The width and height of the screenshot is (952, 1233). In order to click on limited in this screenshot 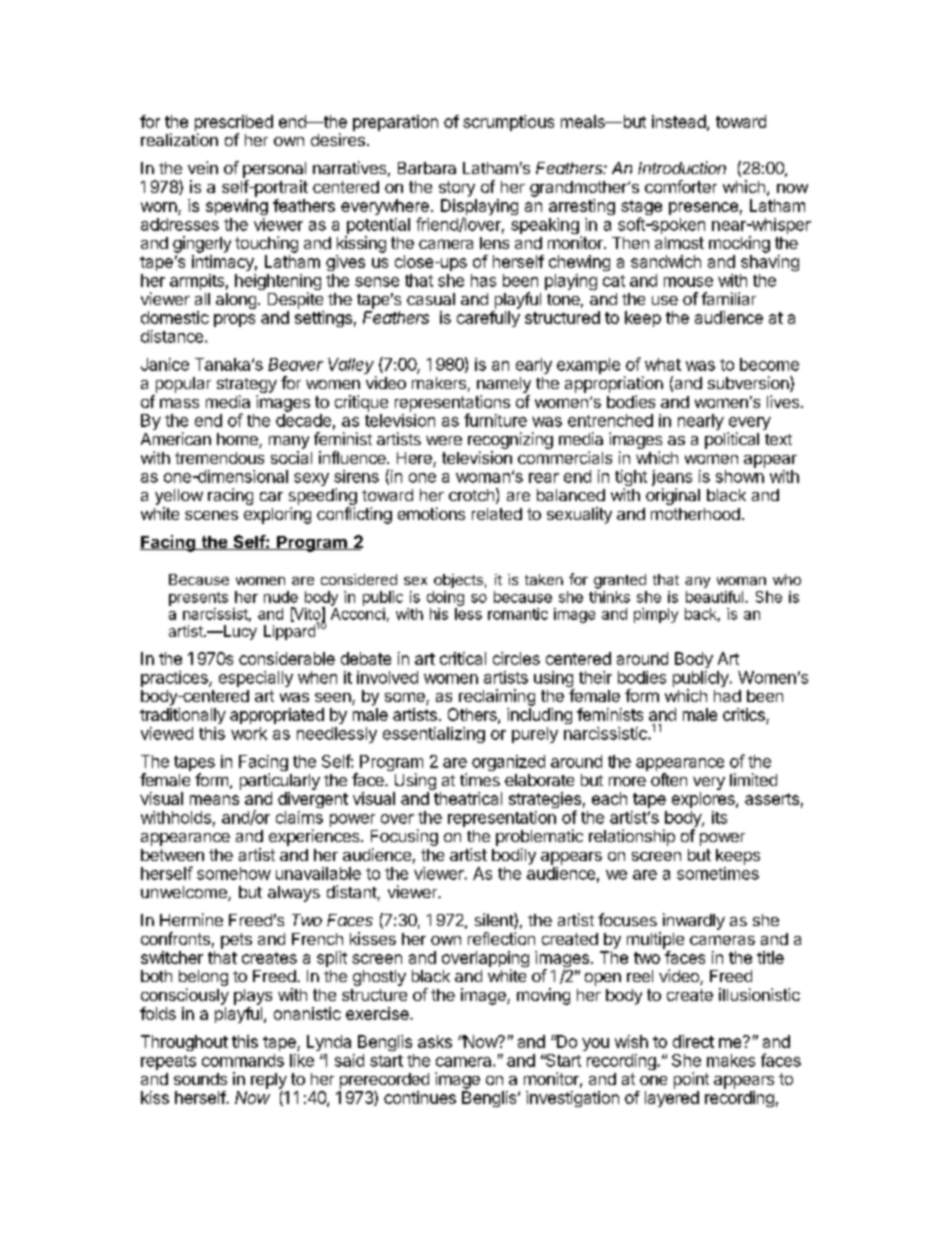, I will do `click(753, 779)`.
